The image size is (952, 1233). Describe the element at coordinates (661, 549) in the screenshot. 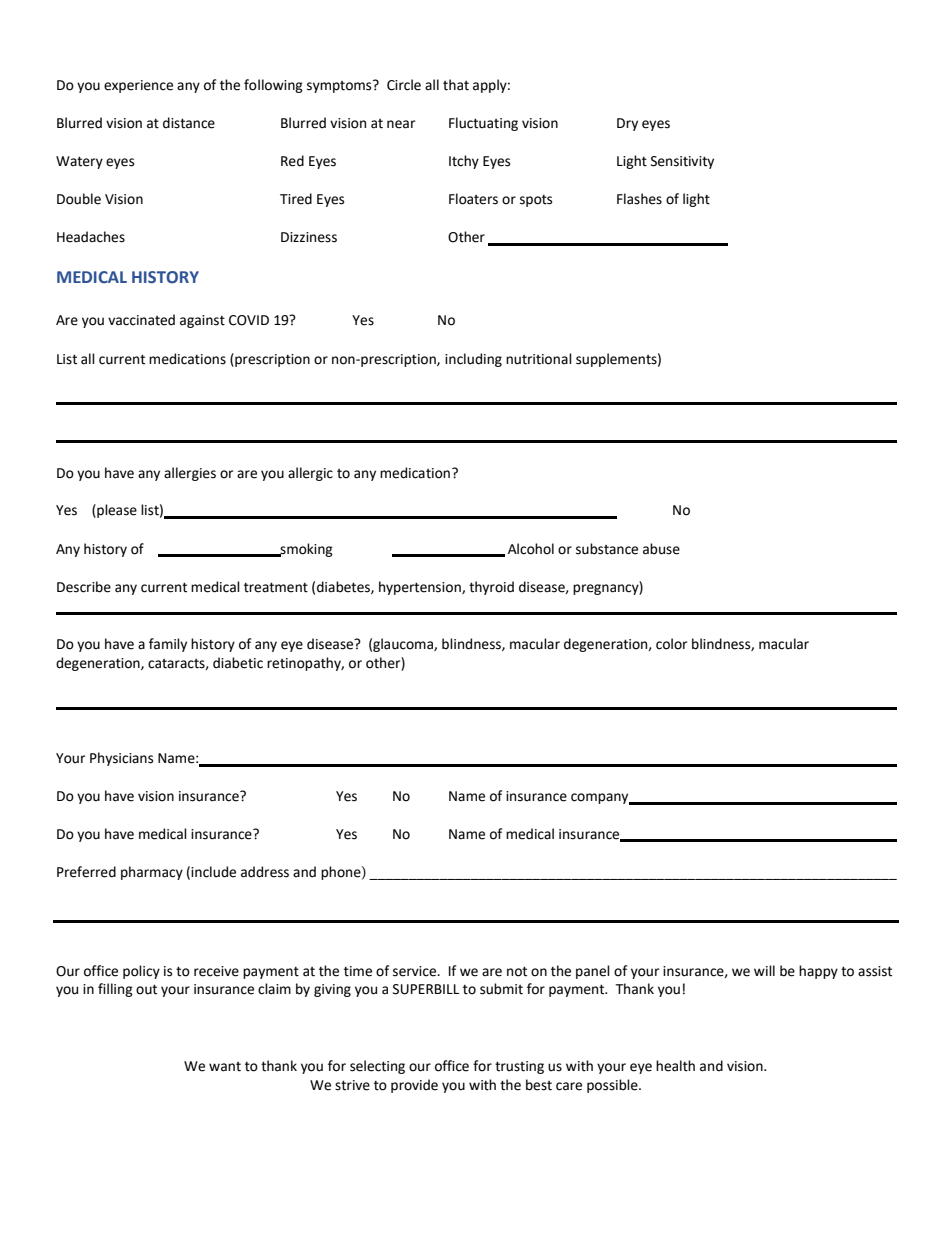

I see `abuse` at that location.
